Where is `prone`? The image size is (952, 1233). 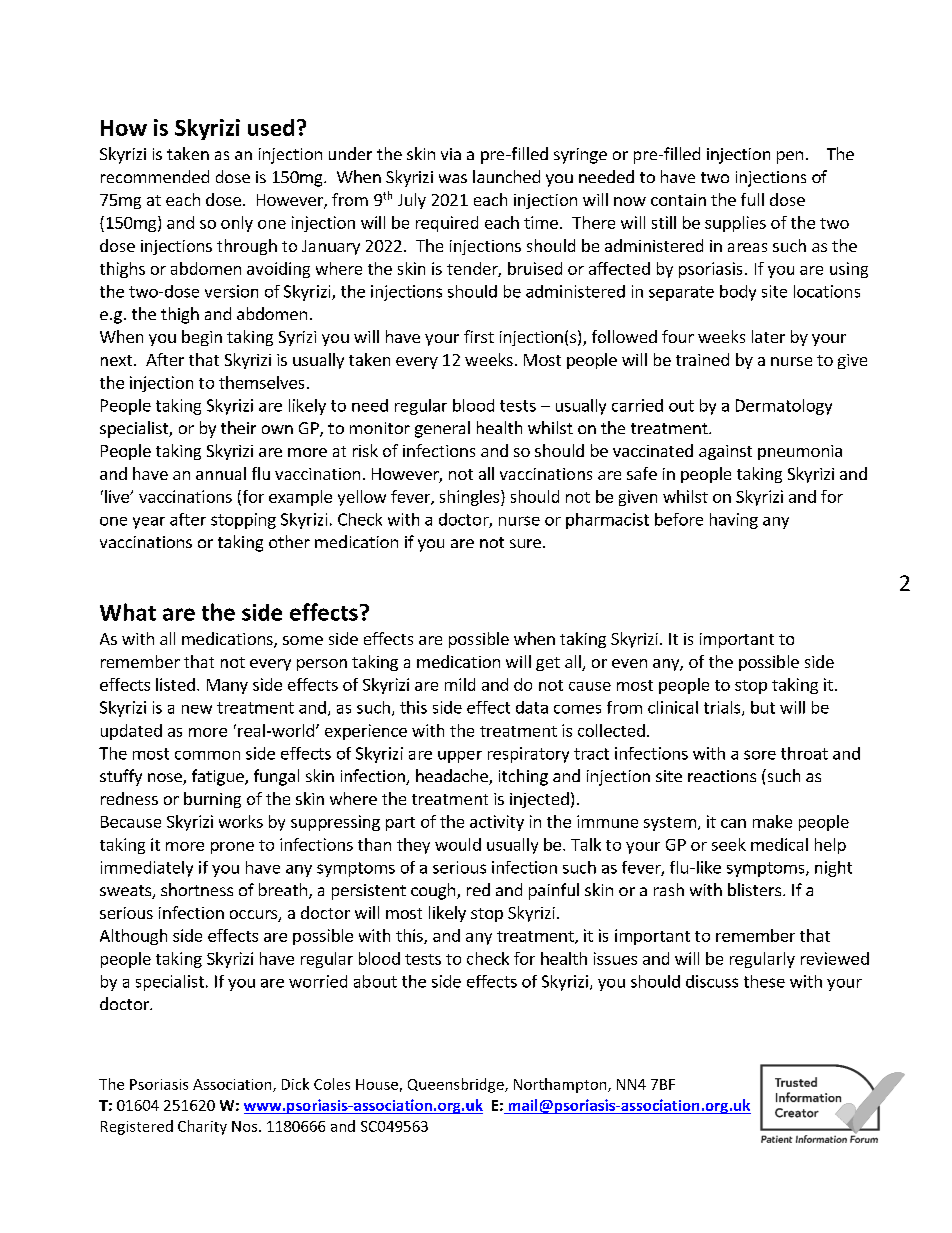 prone is located at coordinates (232, 848).
